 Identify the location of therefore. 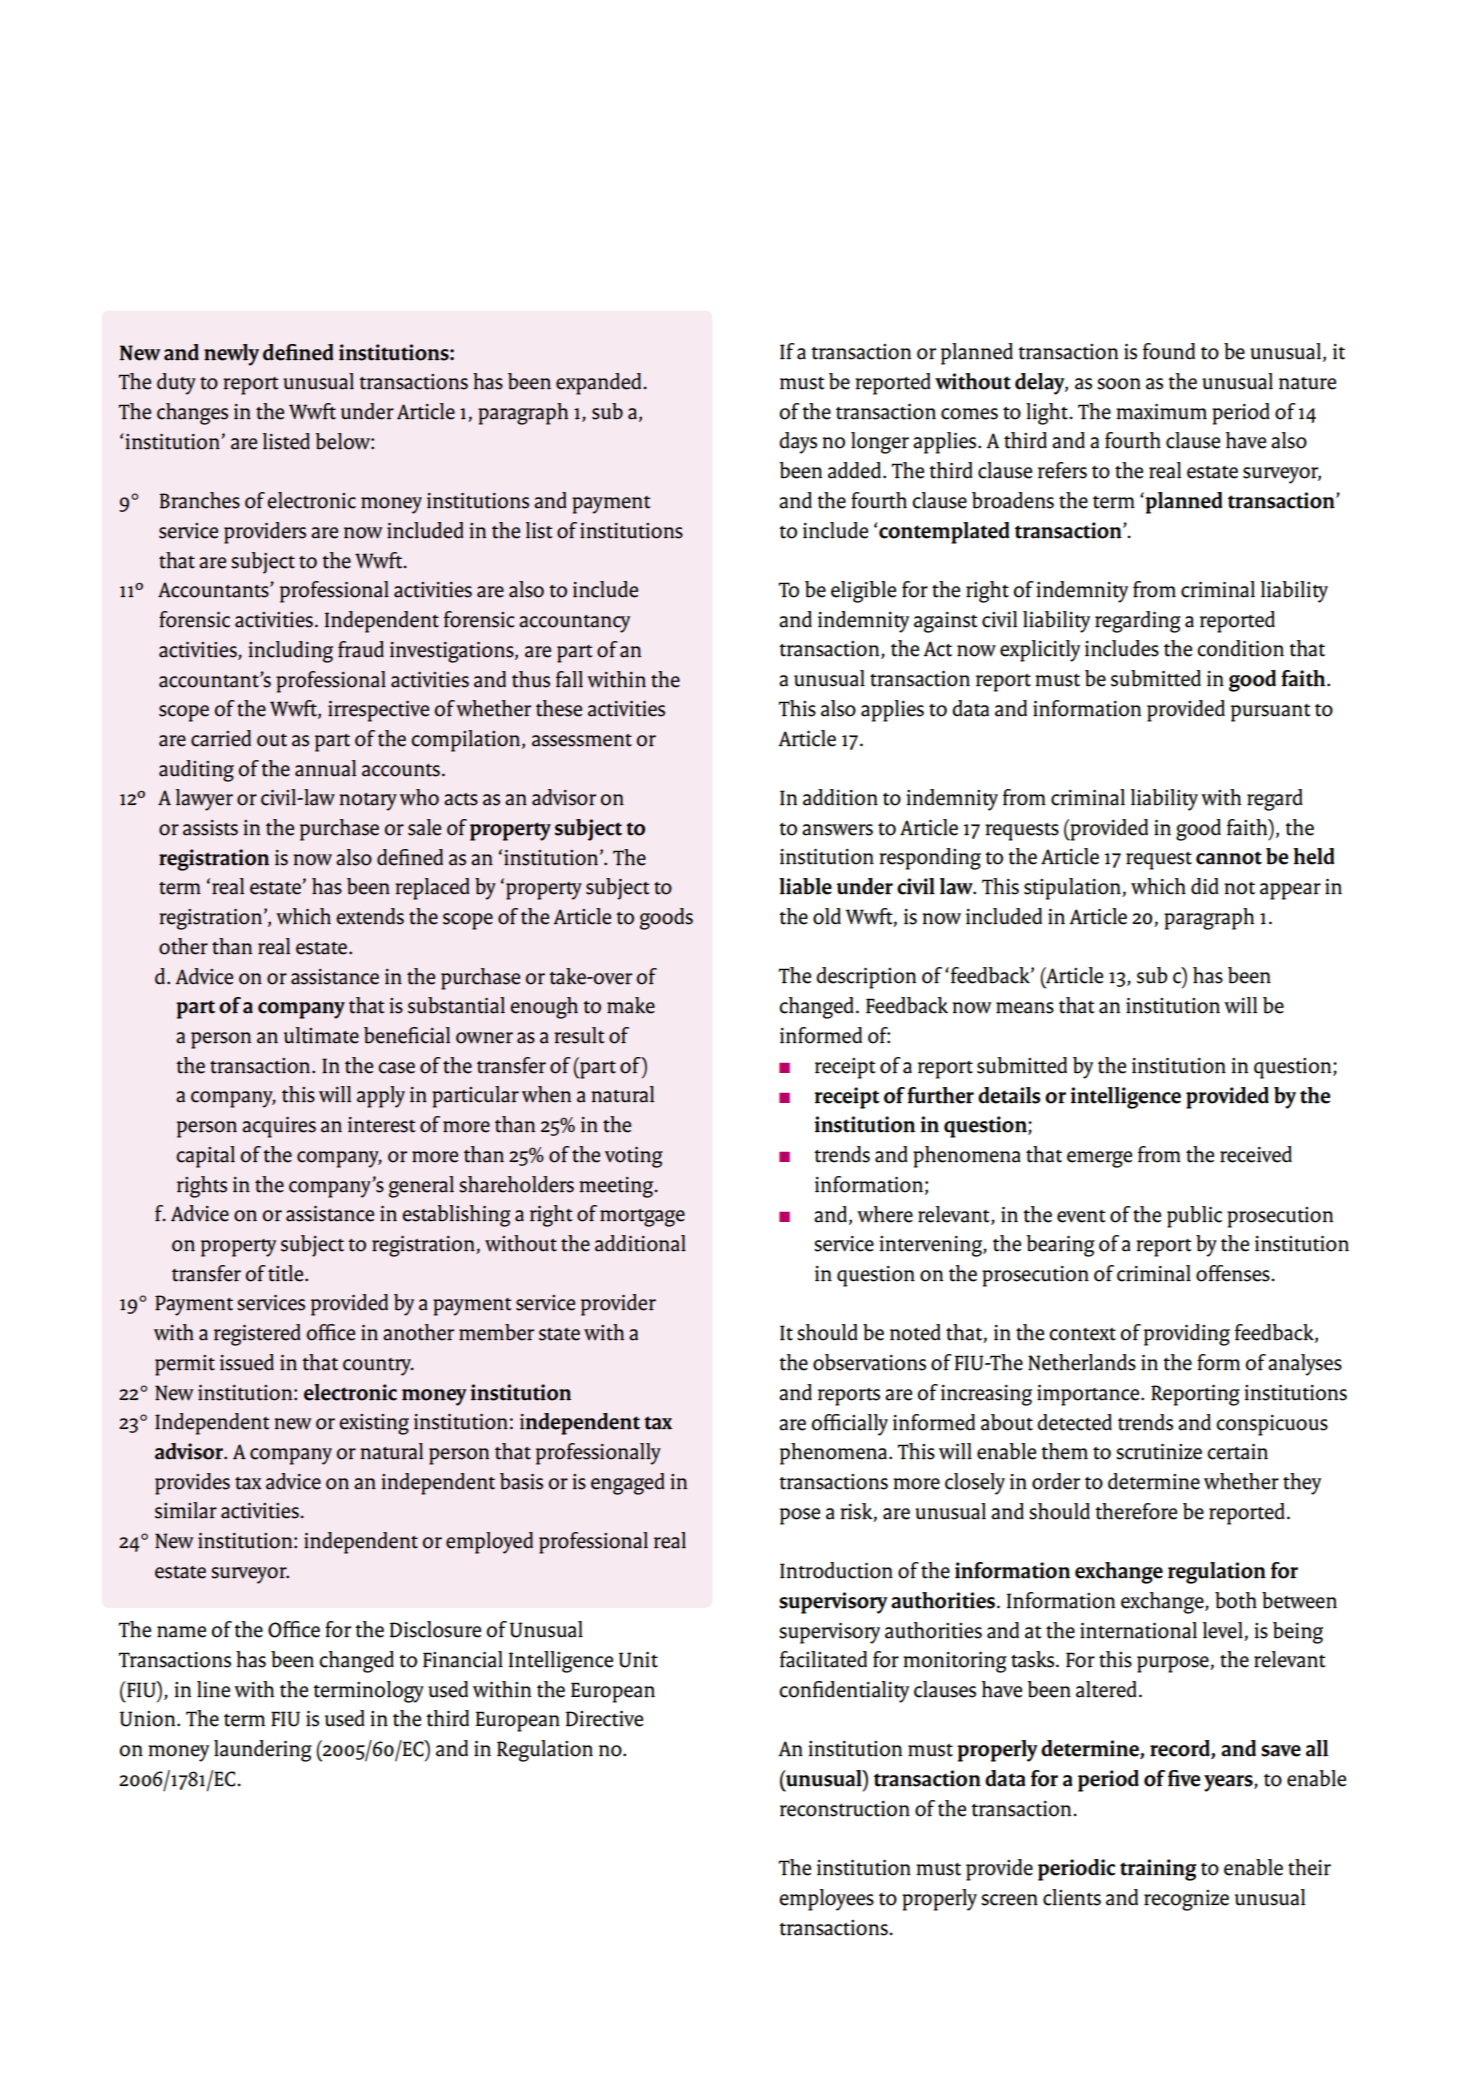
(1136, 1511).
